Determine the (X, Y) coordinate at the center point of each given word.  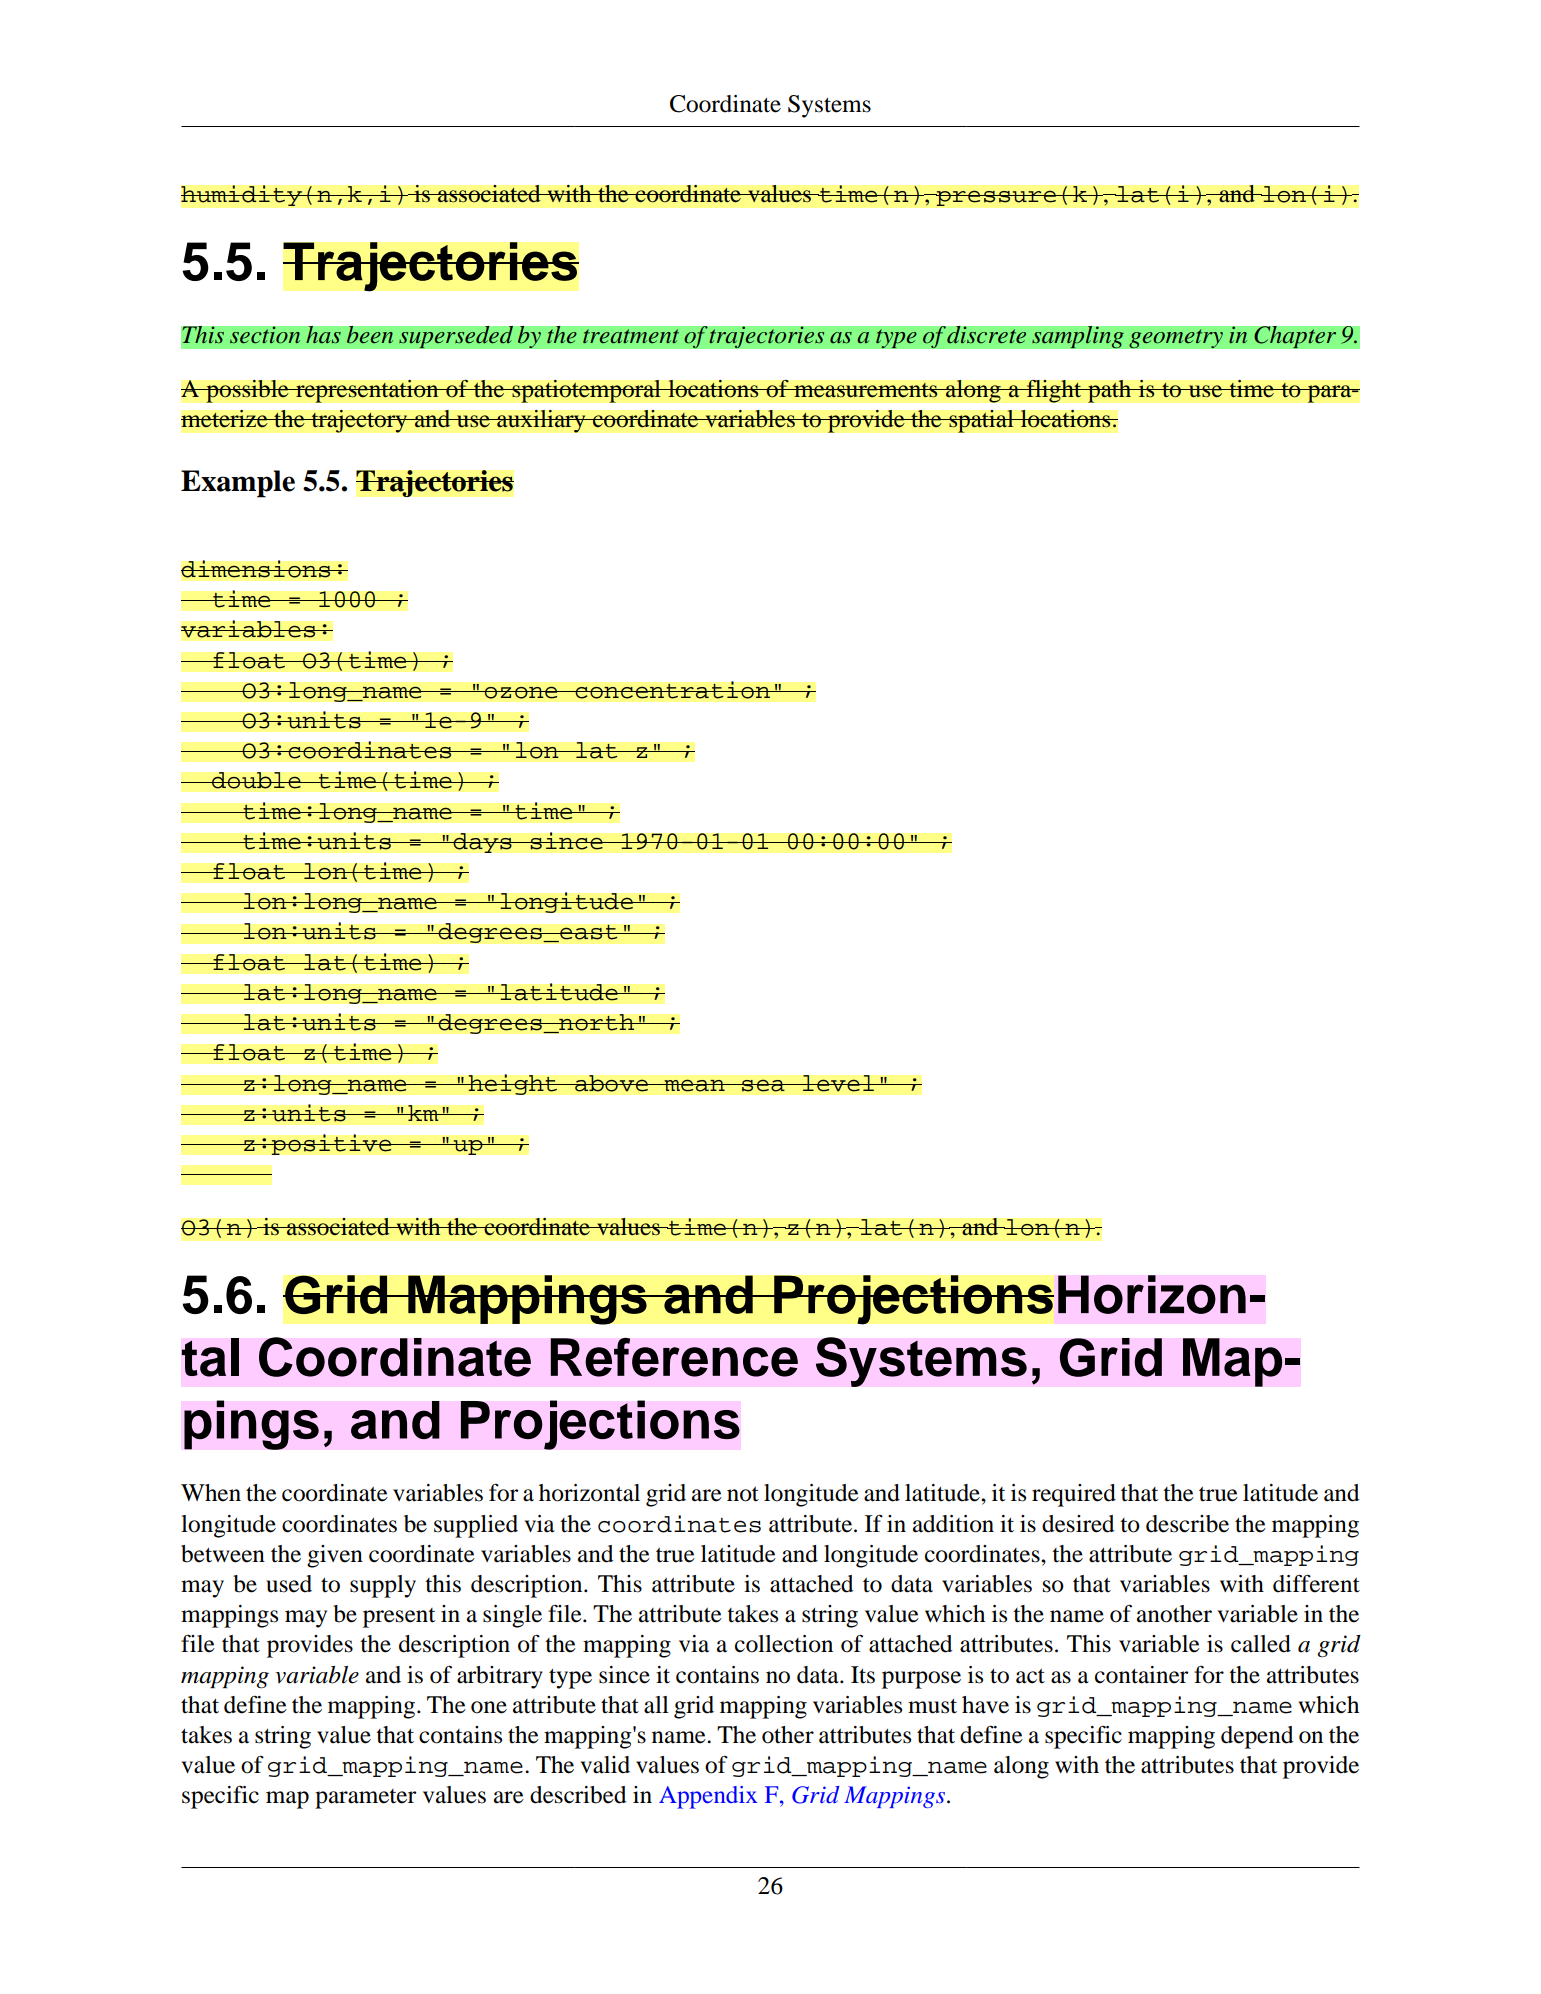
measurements (866, 390)
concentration (672, 690)
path (1110, 391)
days (482, 843)
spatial (981, 421)
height (512, 1084)
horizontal (589, 1493)
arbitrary (500, 1677)
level (838, 1083)
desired (1078, 1524)
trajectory (359, 421)
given (335, 1556)
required (1074, 1495)
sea (763, 1085)
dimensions (257, 569)
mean (694, 1085)
